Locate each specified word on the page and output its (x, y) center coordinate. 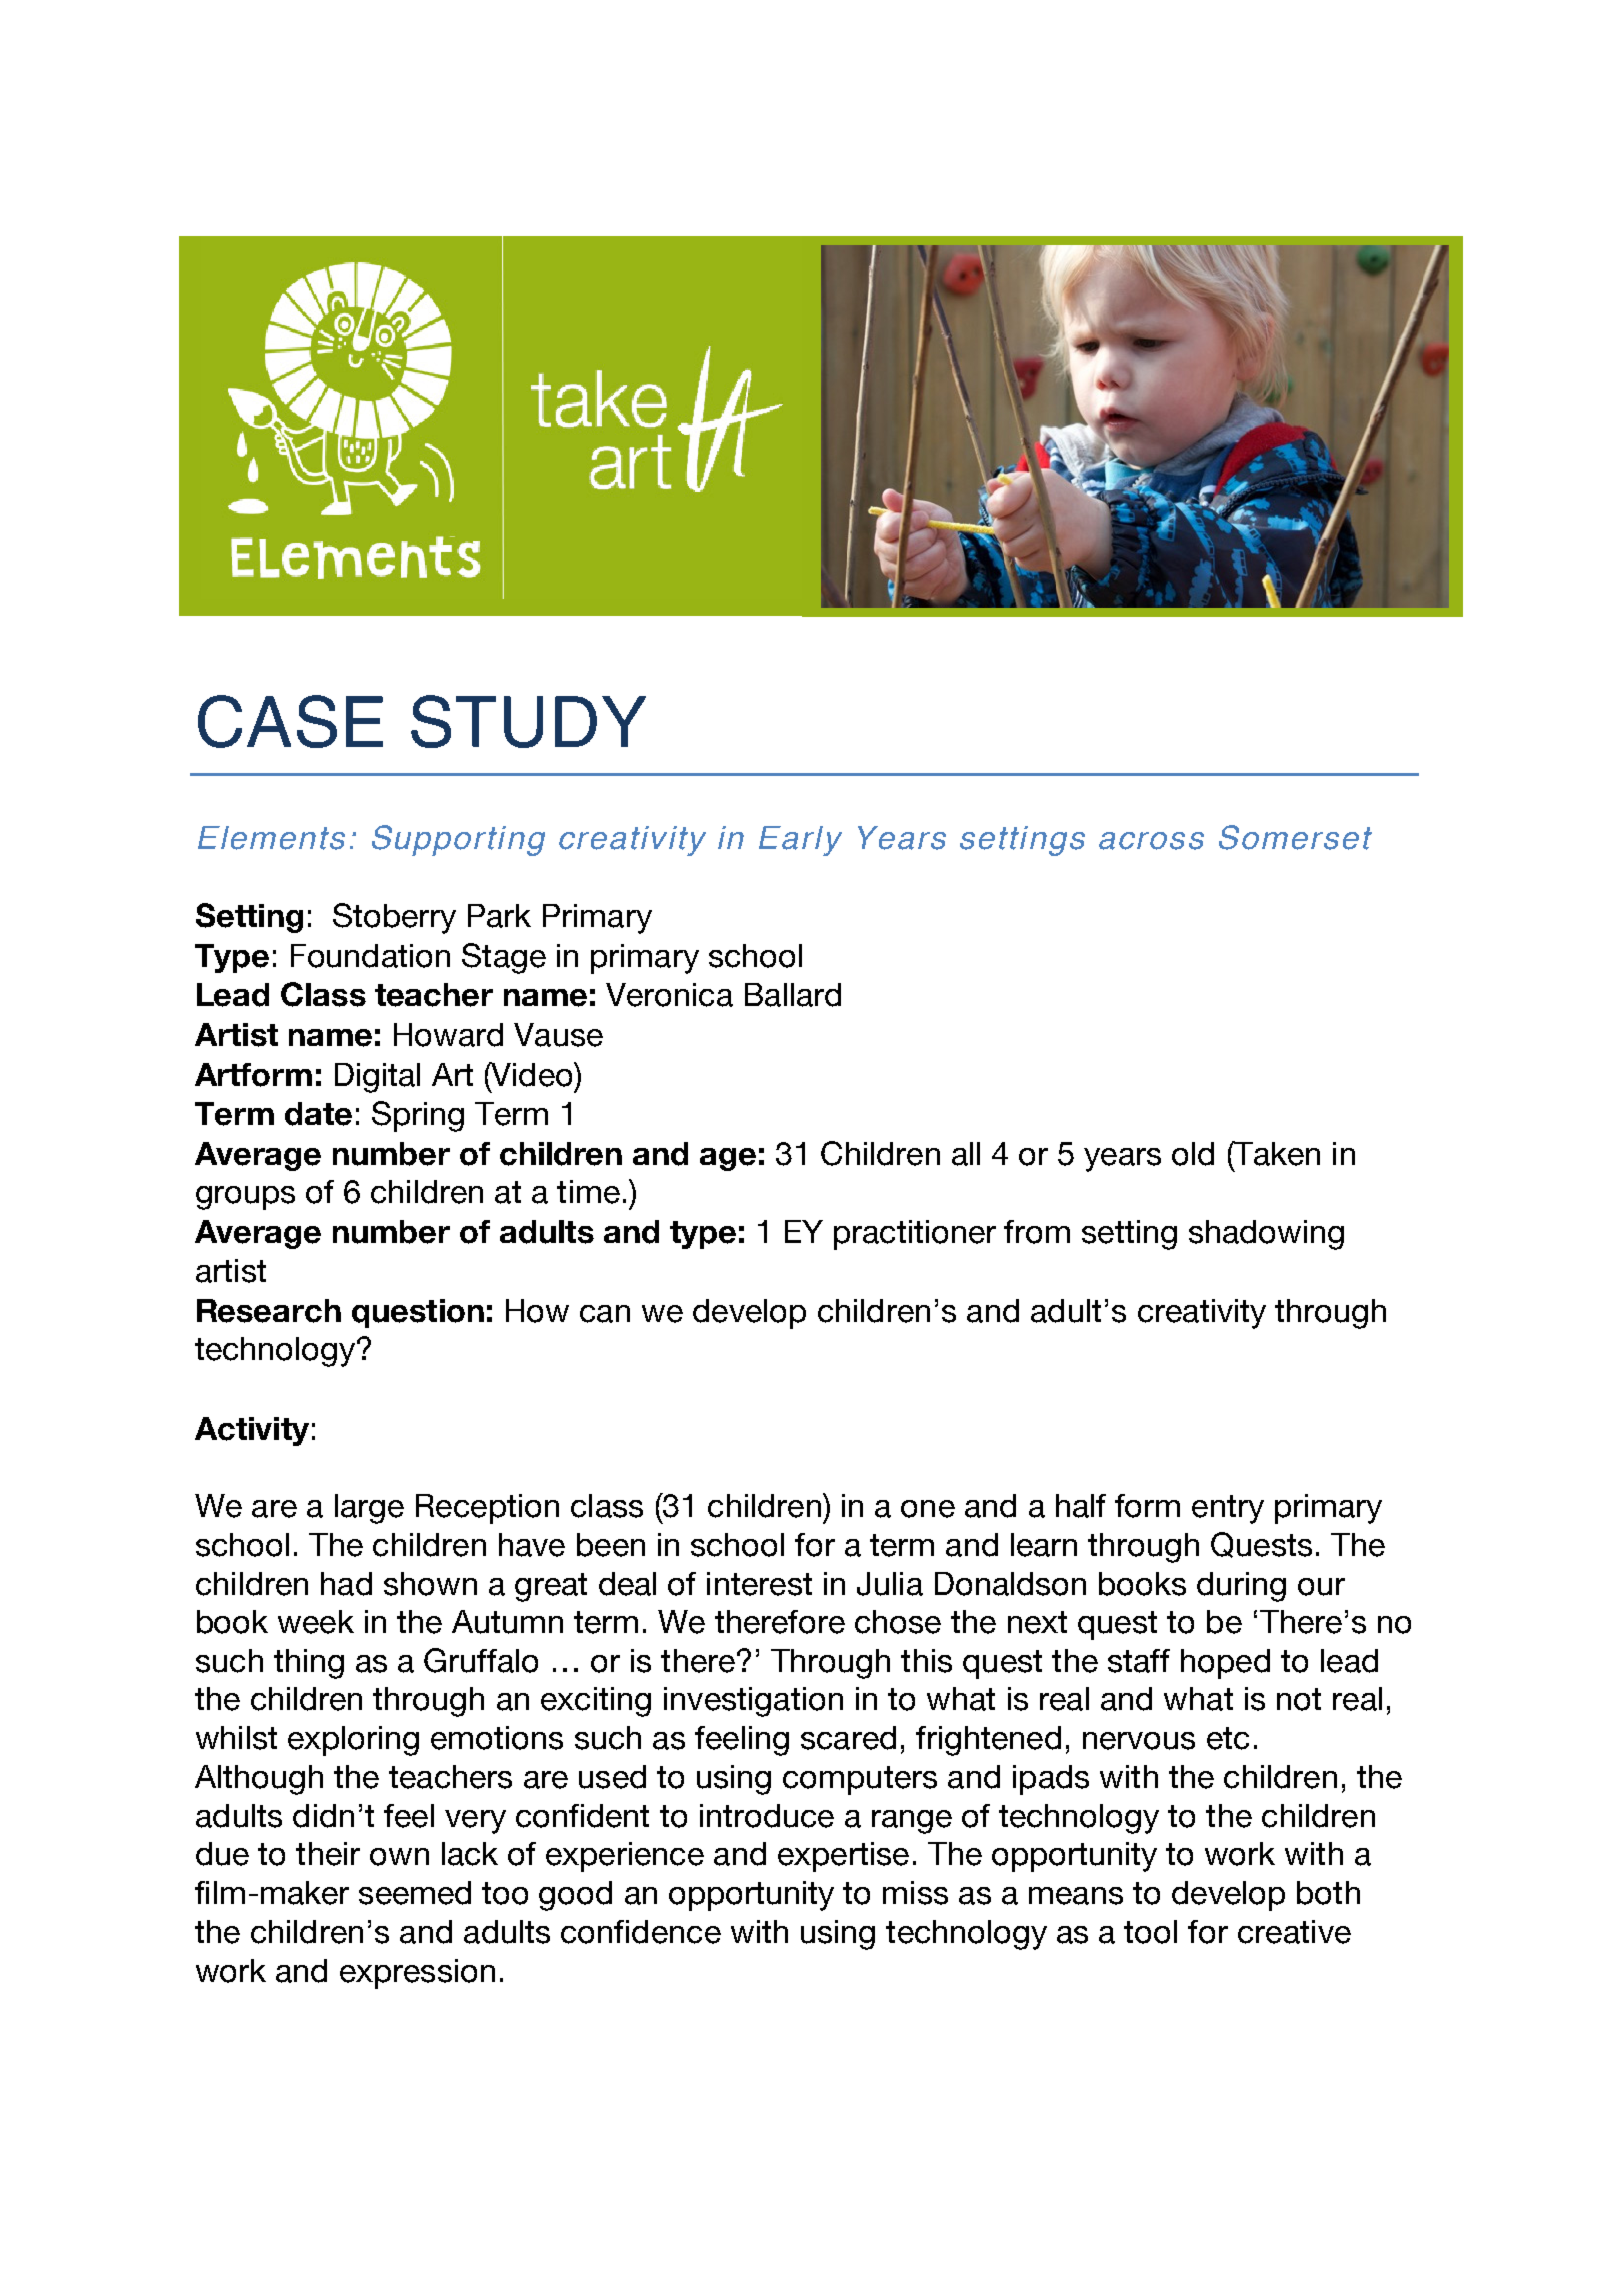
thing (309, 1664)
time (588, 1192)
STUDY (528, 721)
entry (1228, 1509)
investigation (753, 1702)
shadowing (1266, 1235)
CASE (290, 721)
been (611, 1545)
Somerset (1295, 837)
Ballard (793, 995)
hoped (1225, 1664)
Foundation (370, 956)
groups (245, 1198)
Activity (252, 1431)
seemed (415, 1893)
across (1151, 841)
